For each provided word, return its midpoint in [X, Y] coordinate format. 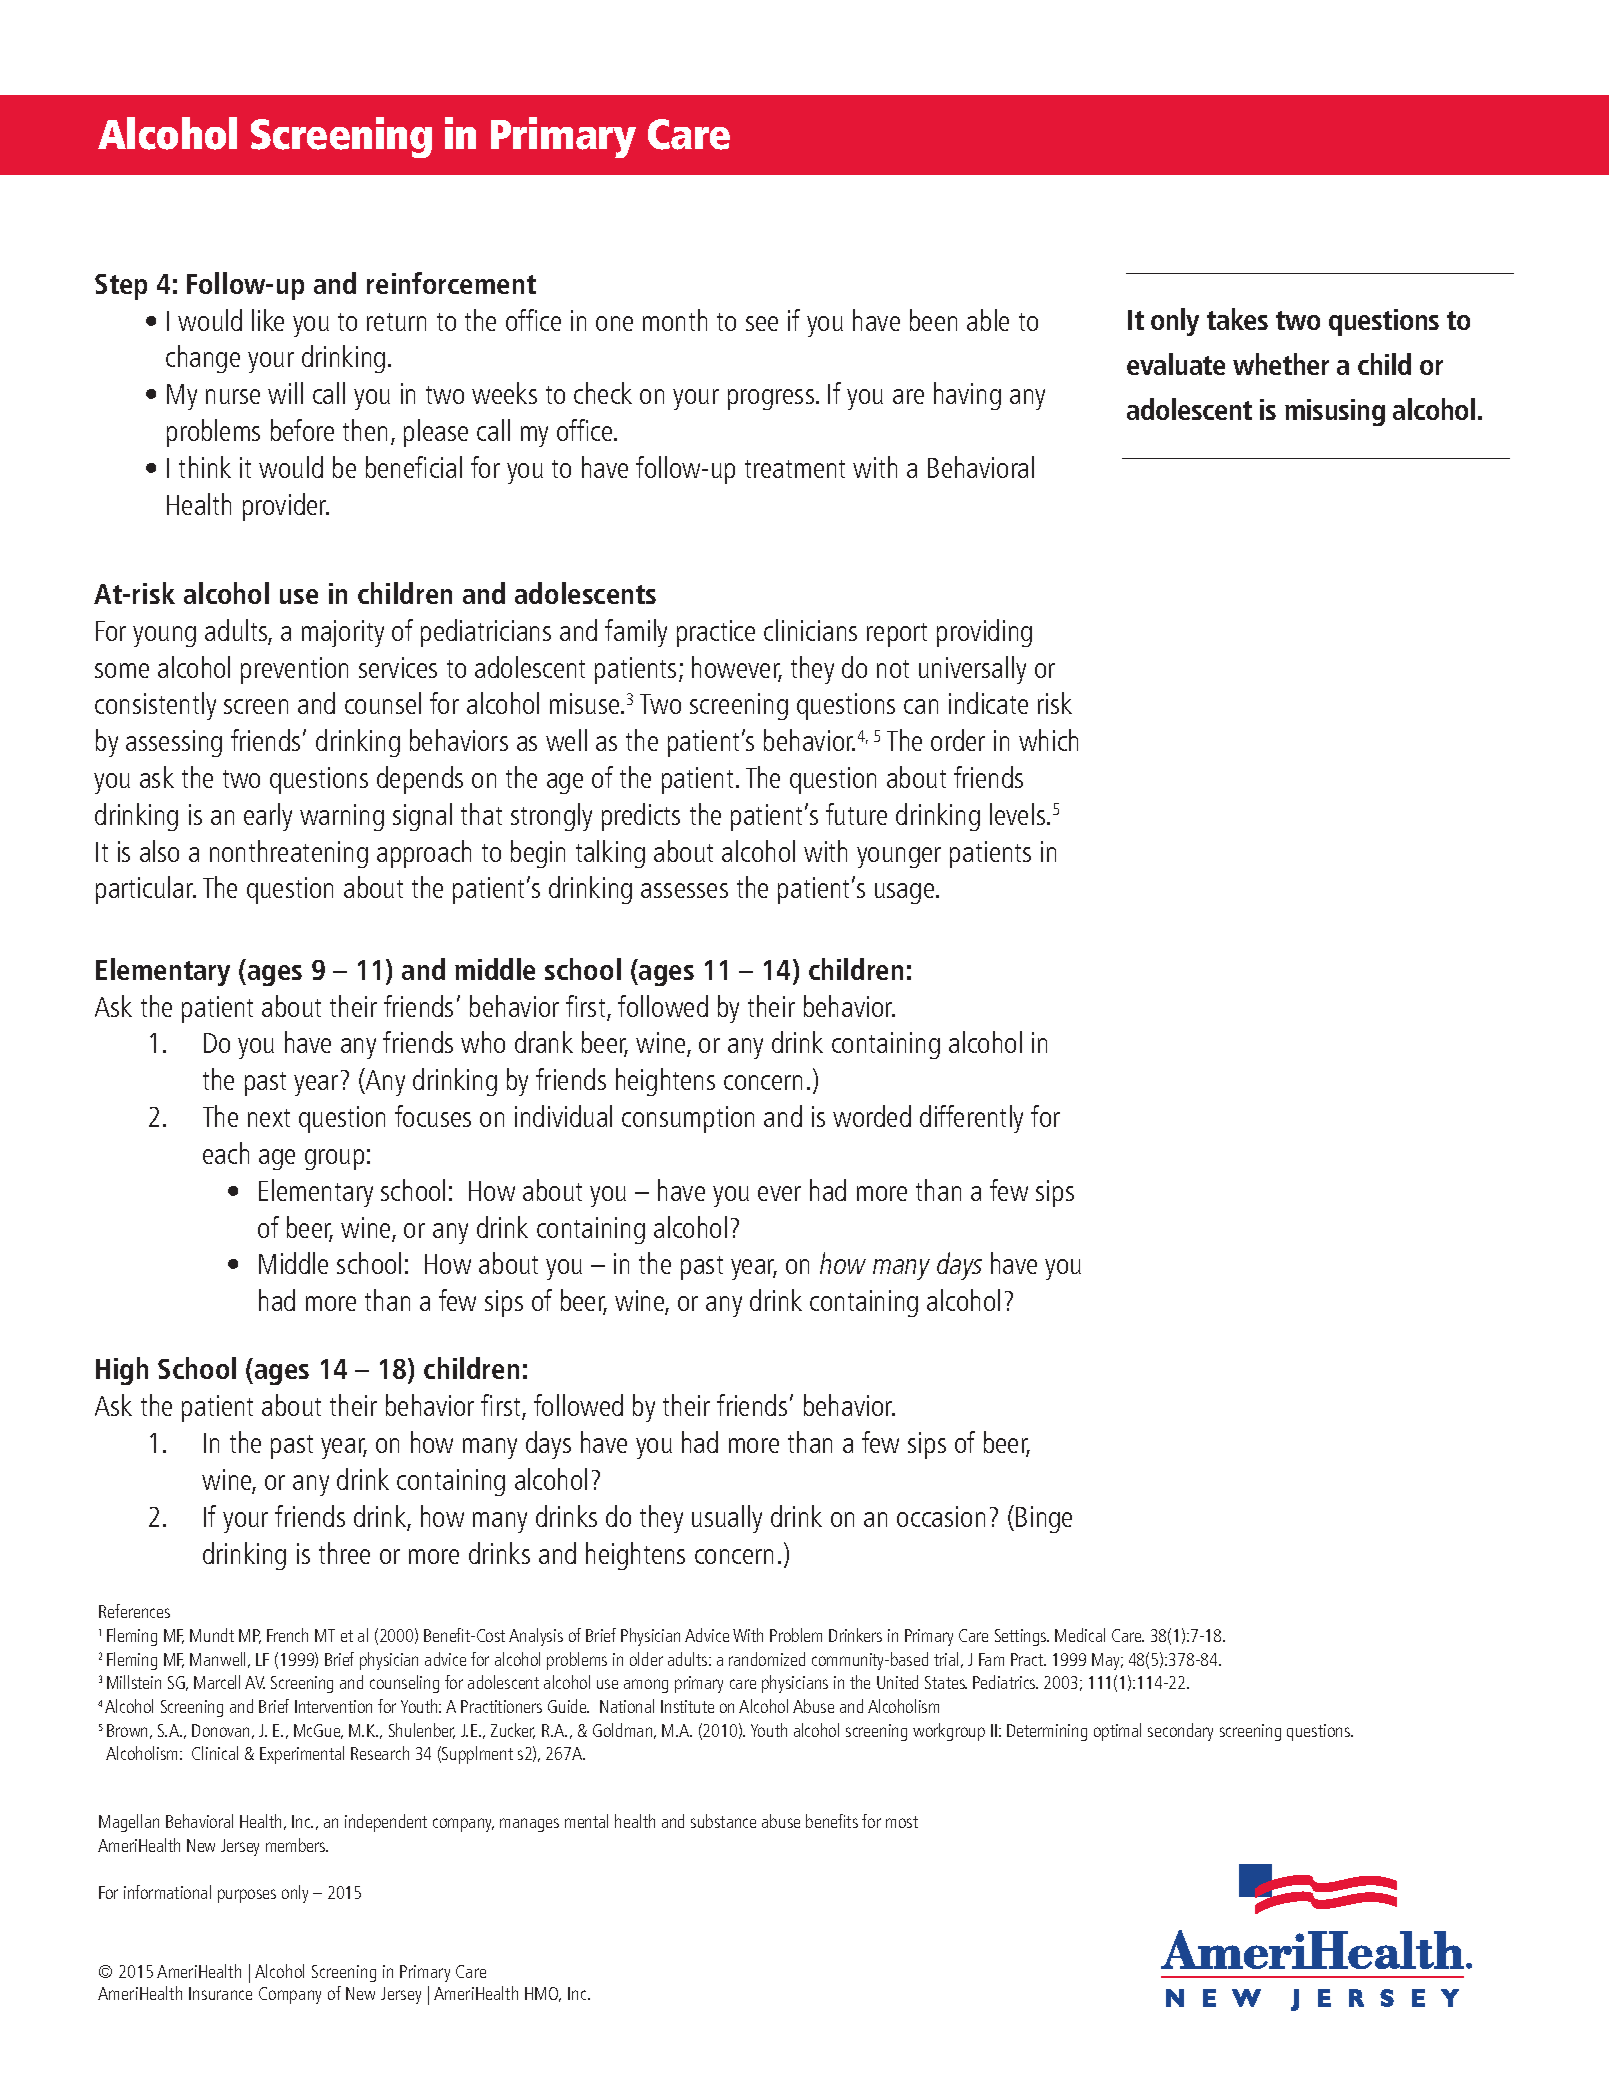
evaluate [1176, 364]
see [762, 323]
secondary [1180, 1732]
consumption [688, 1119]
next [269, 1118]
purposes [247, 1896]
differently [971, 1119]
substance [723, 1821]
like [268, 320]
